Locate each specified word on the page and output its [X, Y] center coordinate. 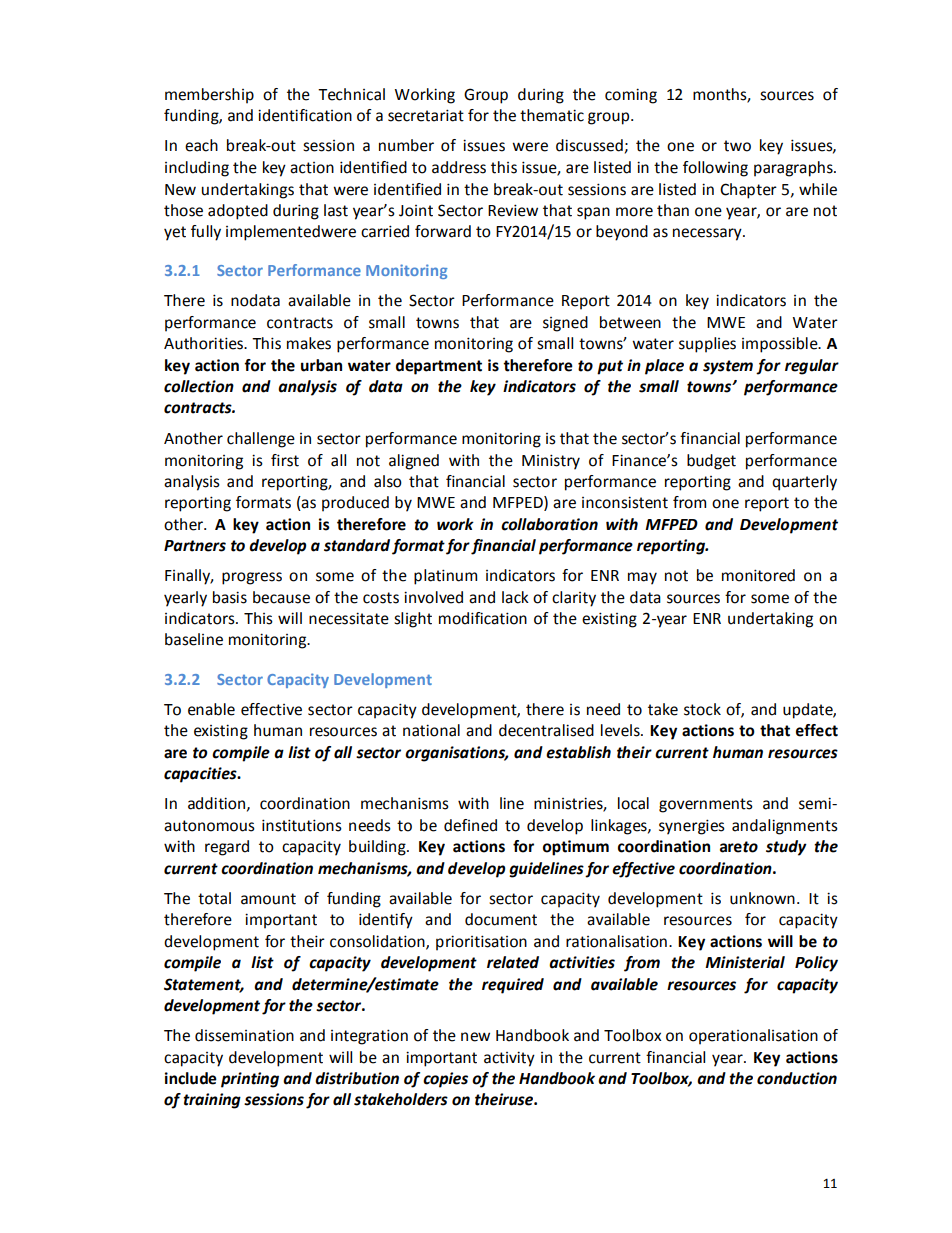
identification [305, 115]
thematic [552, 115]
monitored [758, 575]
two [737, 146]
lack [515, 597]
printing [250, 1080]
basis [230, 597]
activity [509, 1059]
